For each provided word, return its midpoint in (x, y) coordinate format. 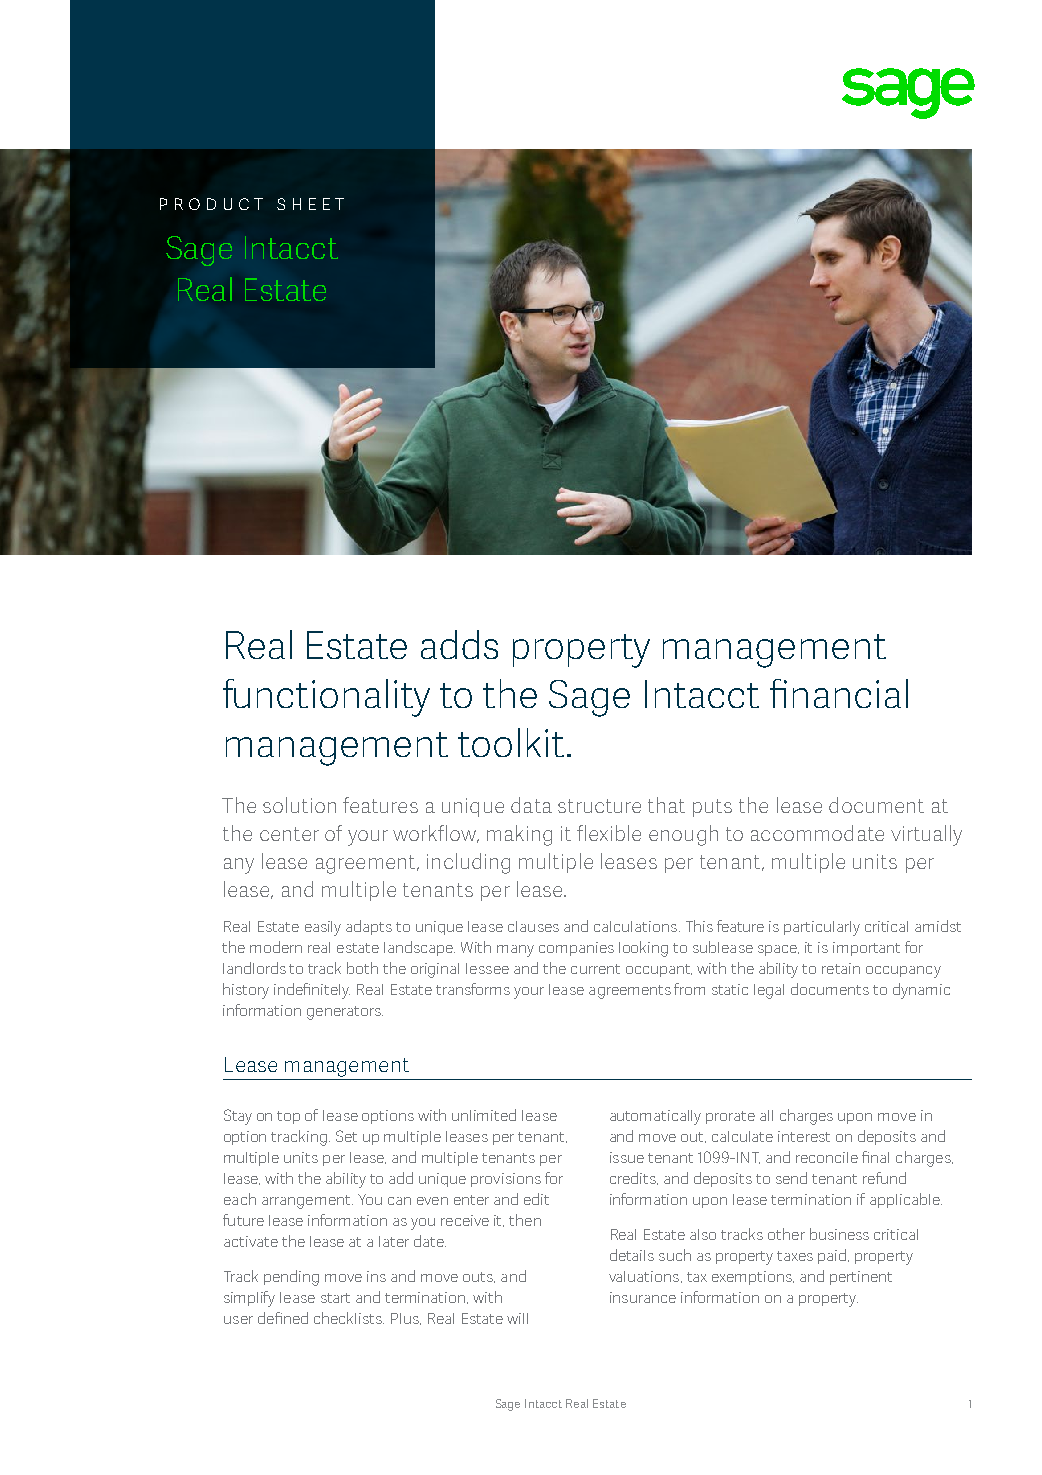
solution (299, 805)
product (211, 204)
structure (599, 806)
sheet (310, 204)
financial (839, 693)
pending (291, 1278)
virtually (926, 835)
